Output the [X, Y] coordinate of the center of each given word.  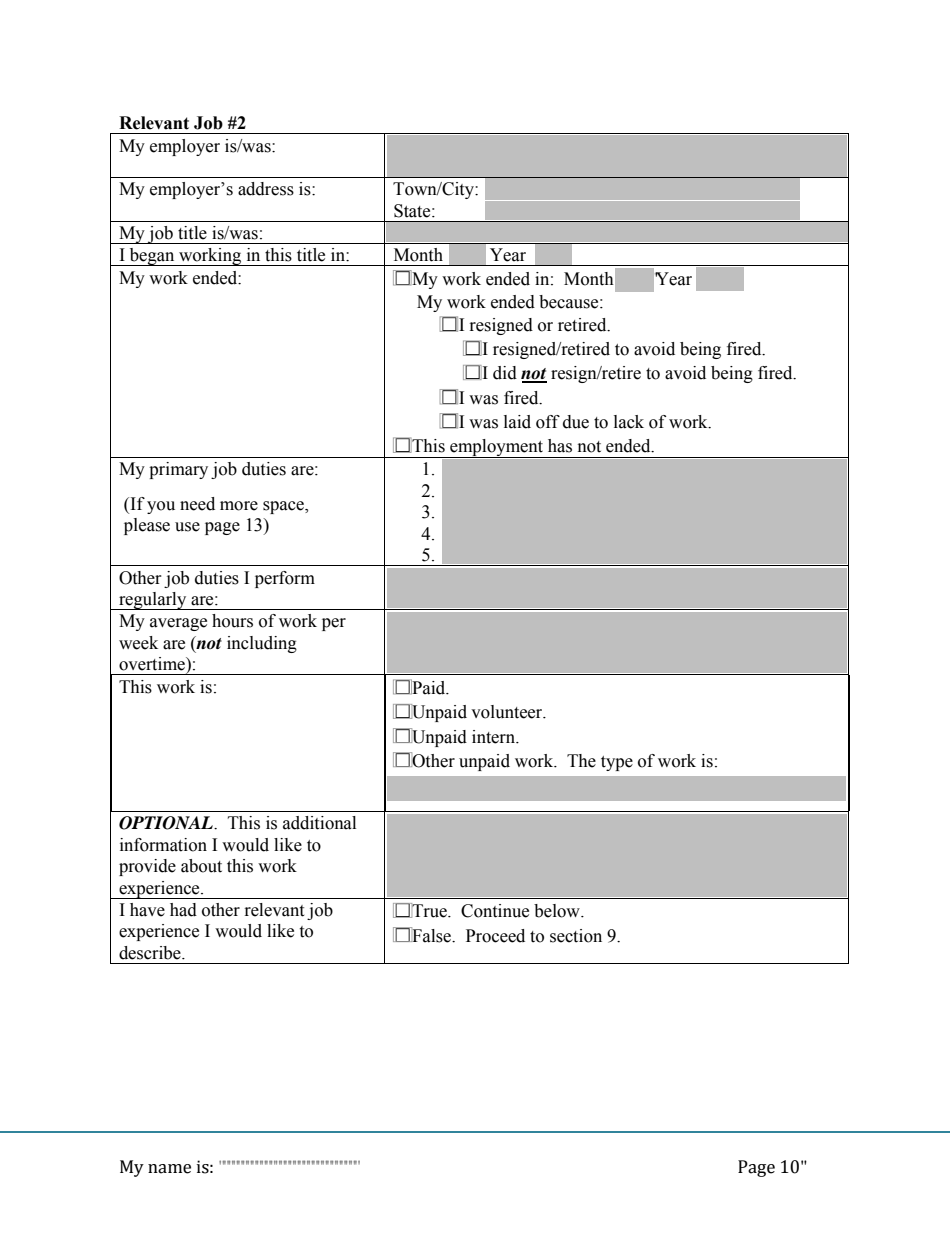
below [558, 911]
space [284, 507]
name [169, 1169]
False [431, 935]
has [560, 446]
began [152, 257]
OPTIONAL [167, 823]
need [197, 504]
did [505, 373]
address [266, 189]
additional [319, 823]
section [576, 936]
